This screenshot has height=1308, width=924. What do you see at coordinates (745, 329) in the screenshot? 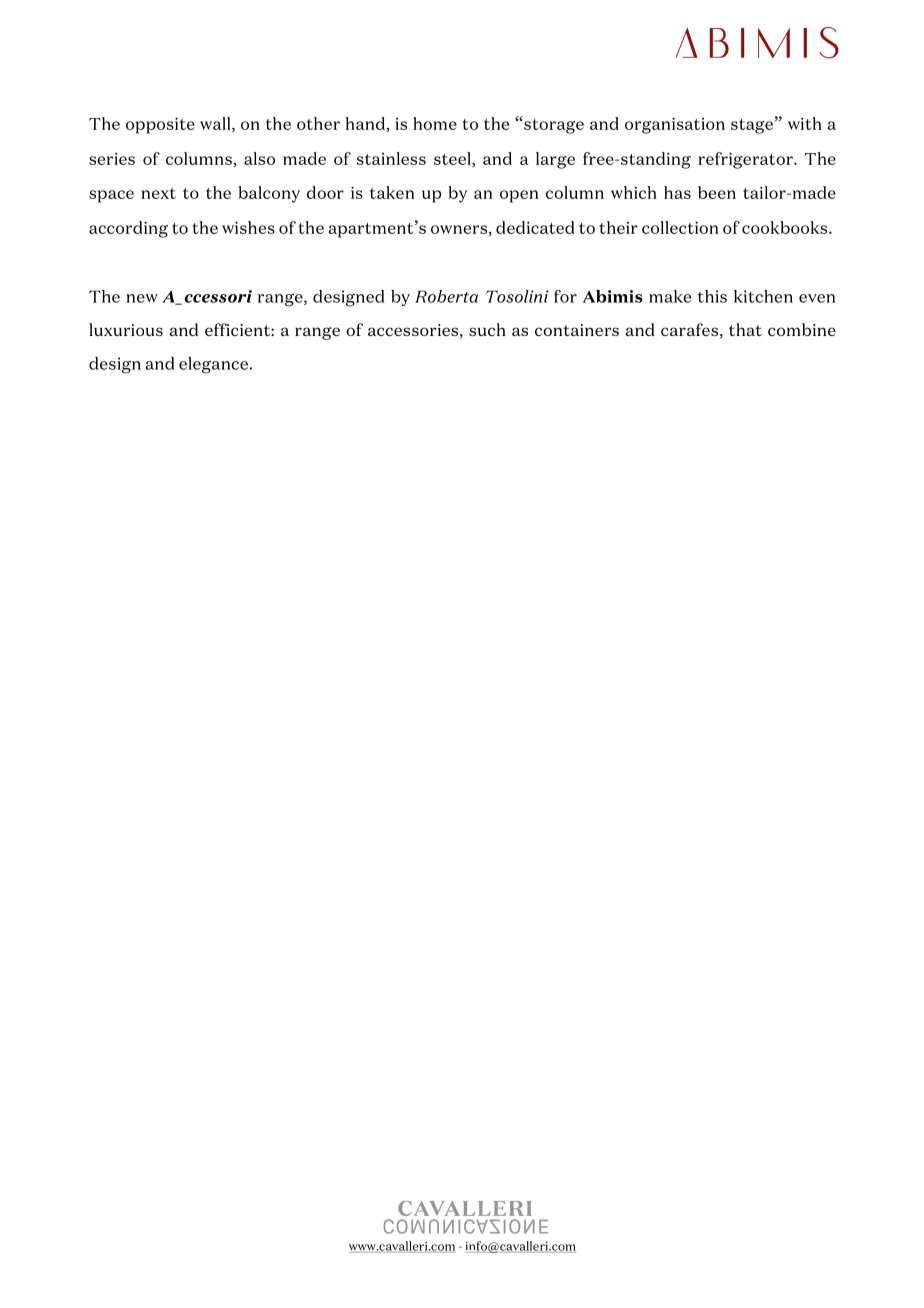
I see `that` at bounding box center [745, 329].
